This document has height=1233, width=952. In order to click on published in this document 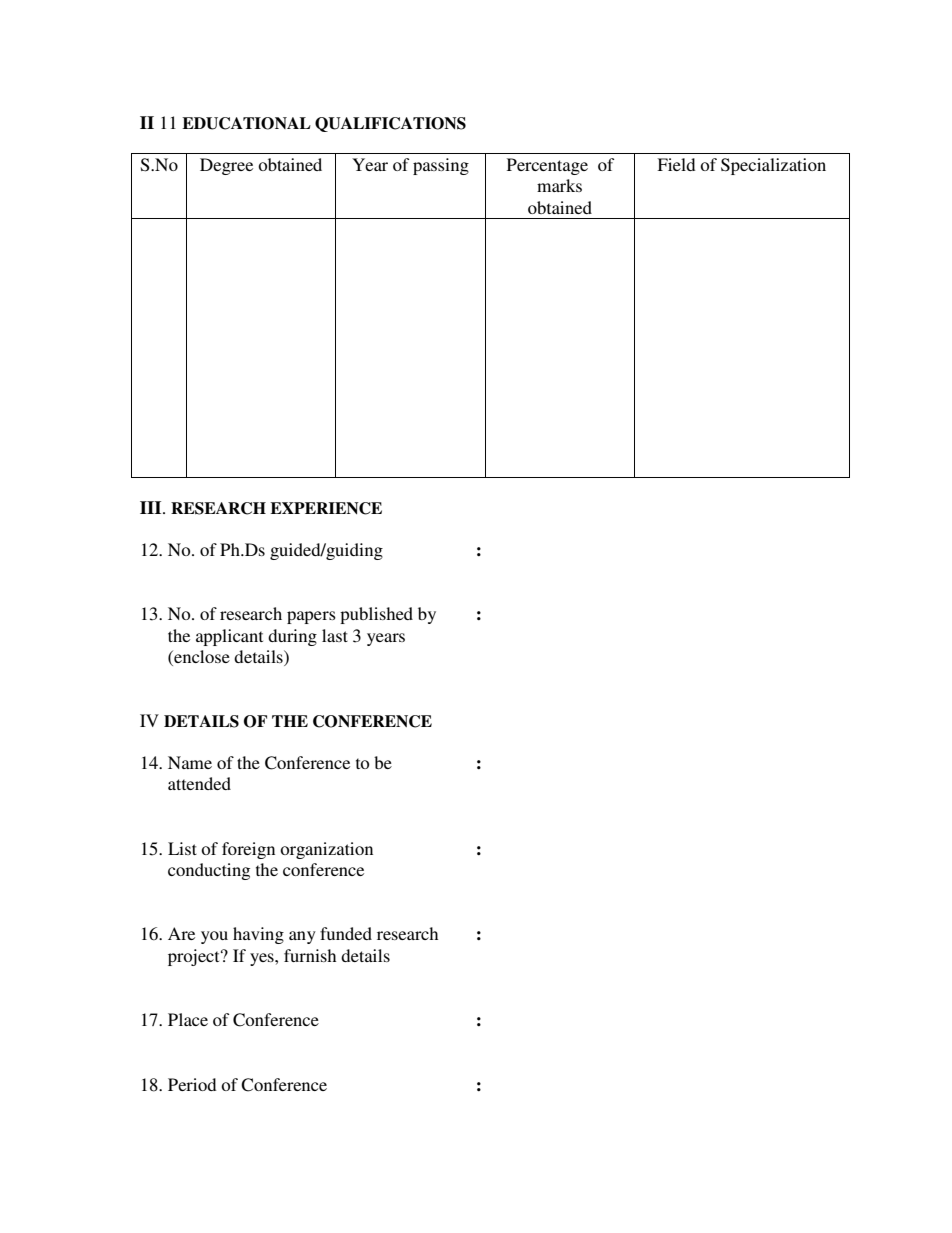, I will do `click(376, 615)`.
